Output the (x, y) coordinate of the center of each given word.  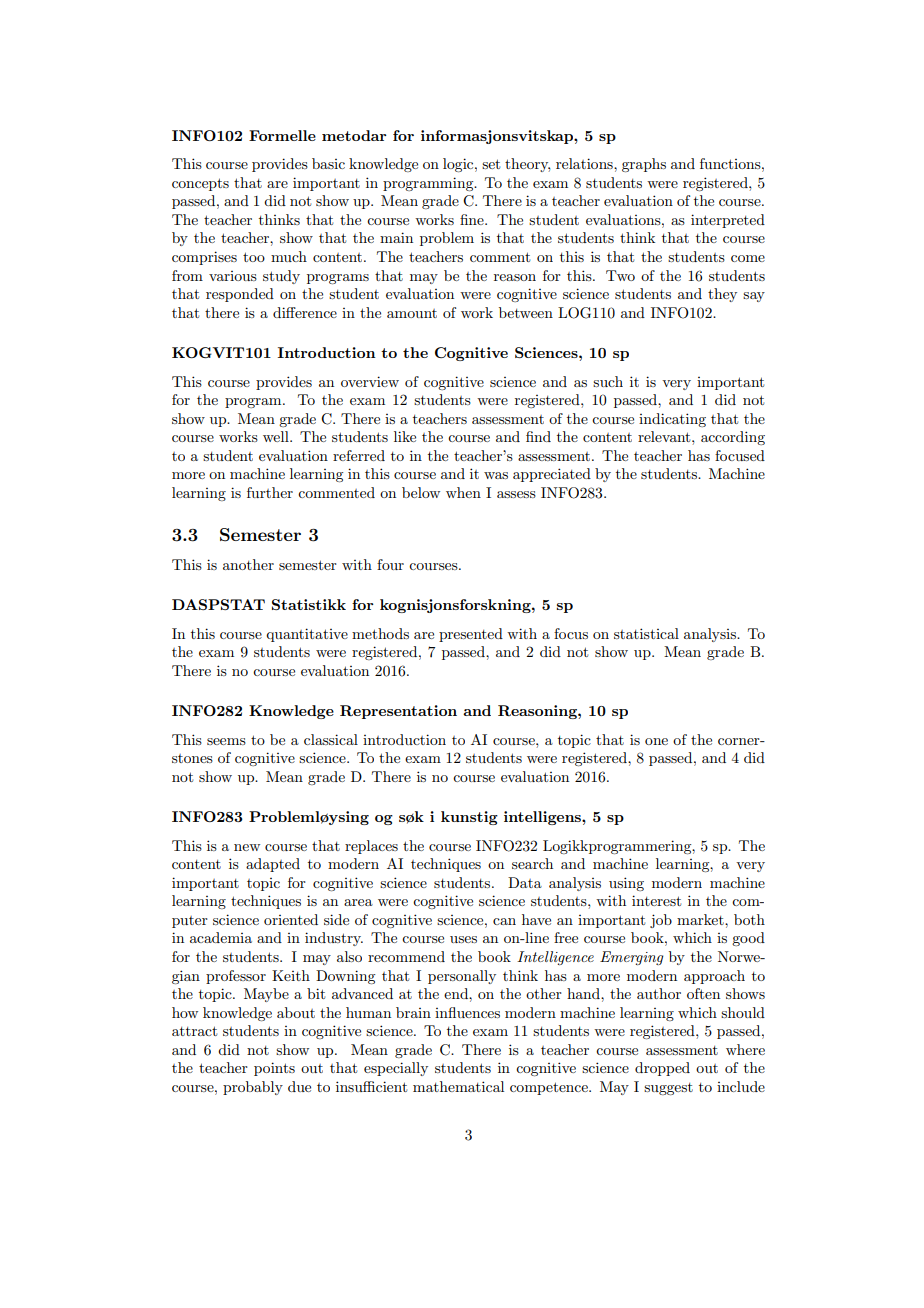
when (463, 492)
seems (226, 741)
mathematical (458, 1086)
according (733, 438)
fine (473, 219)
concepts (200, 184)
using (626, 884)
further (270, 492)
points (274, 1069)
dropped (662, 1069)
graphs (644, 165)
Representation (398, 712)
